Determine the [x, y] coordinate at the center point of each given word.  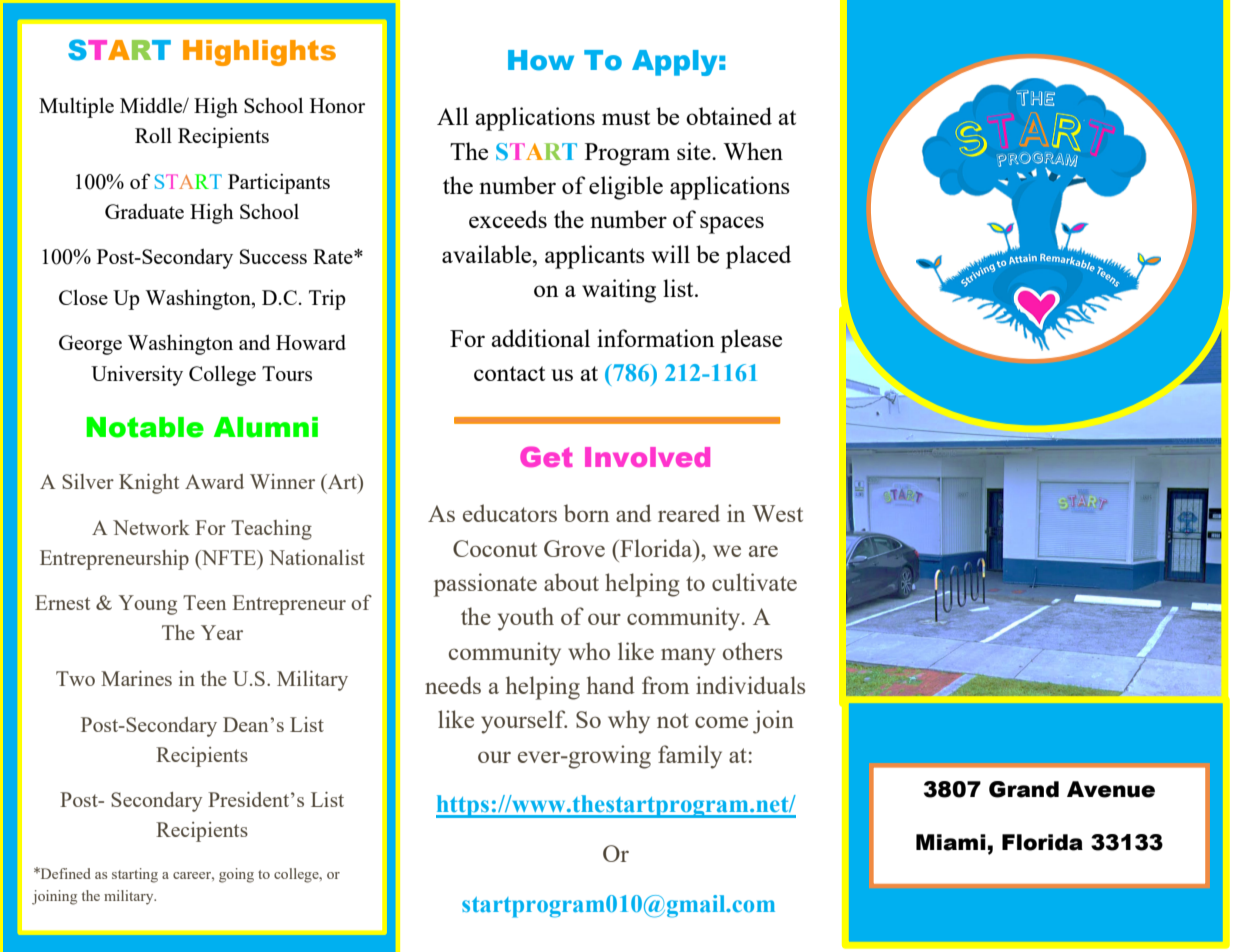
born [586, 513]
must [626, 117]
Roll [153, 135]
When [753, 151]
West [777, 513]
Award [214, 481]
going [236, 875]
